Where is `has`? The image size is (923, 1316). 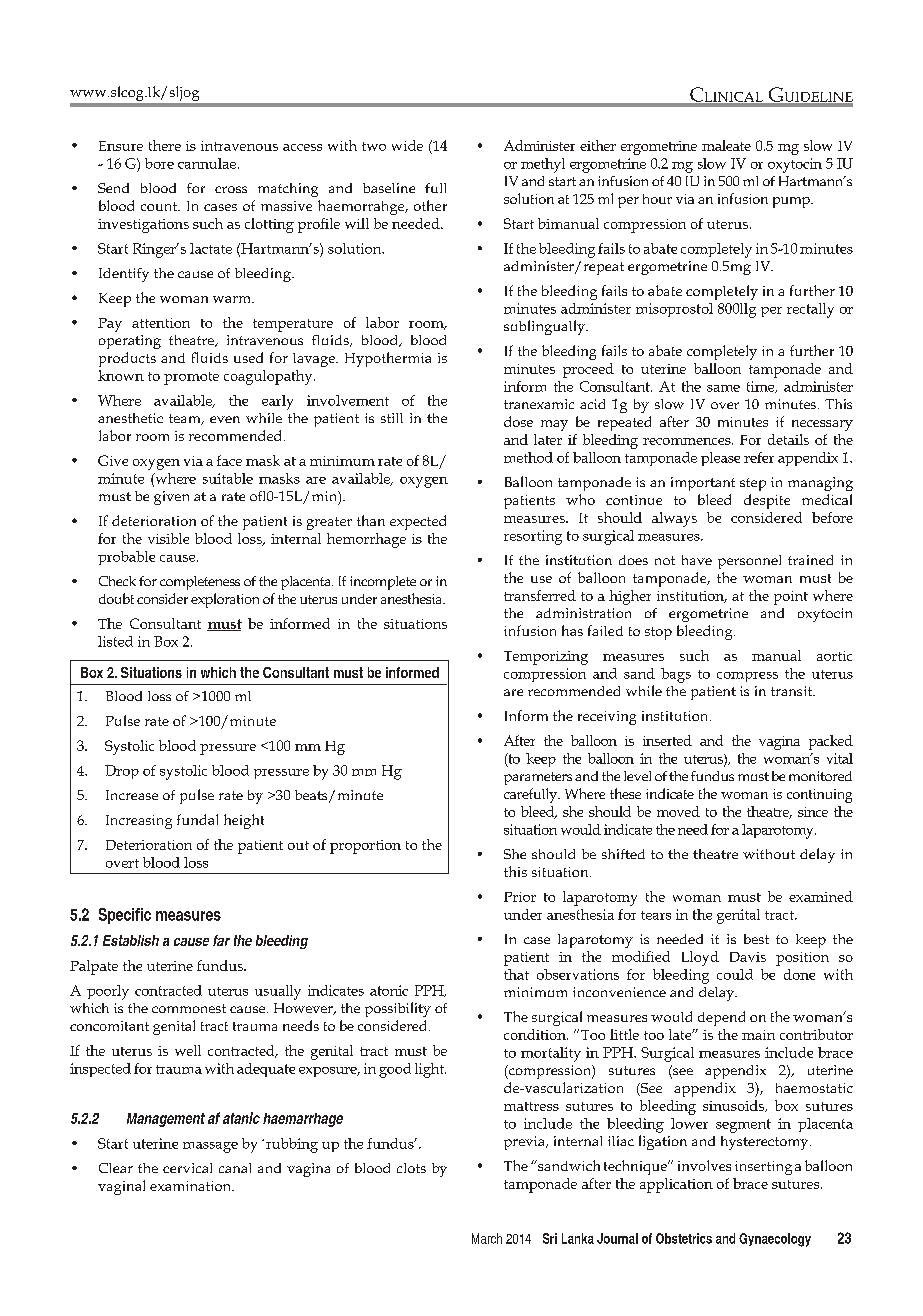
has is located at coordinates (572, 630).
